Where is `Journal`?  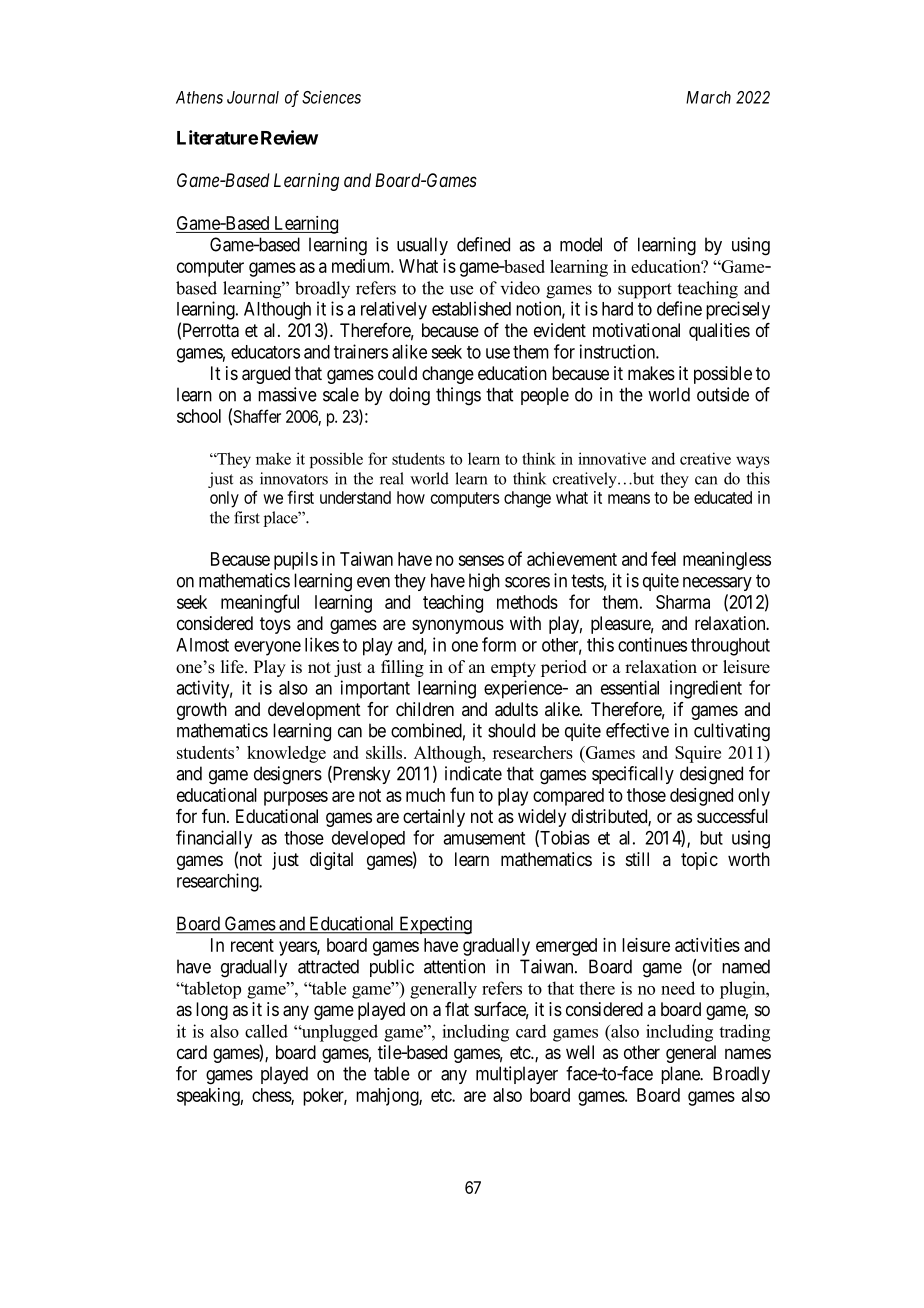
Journal is located at coordinates (253, 97).
